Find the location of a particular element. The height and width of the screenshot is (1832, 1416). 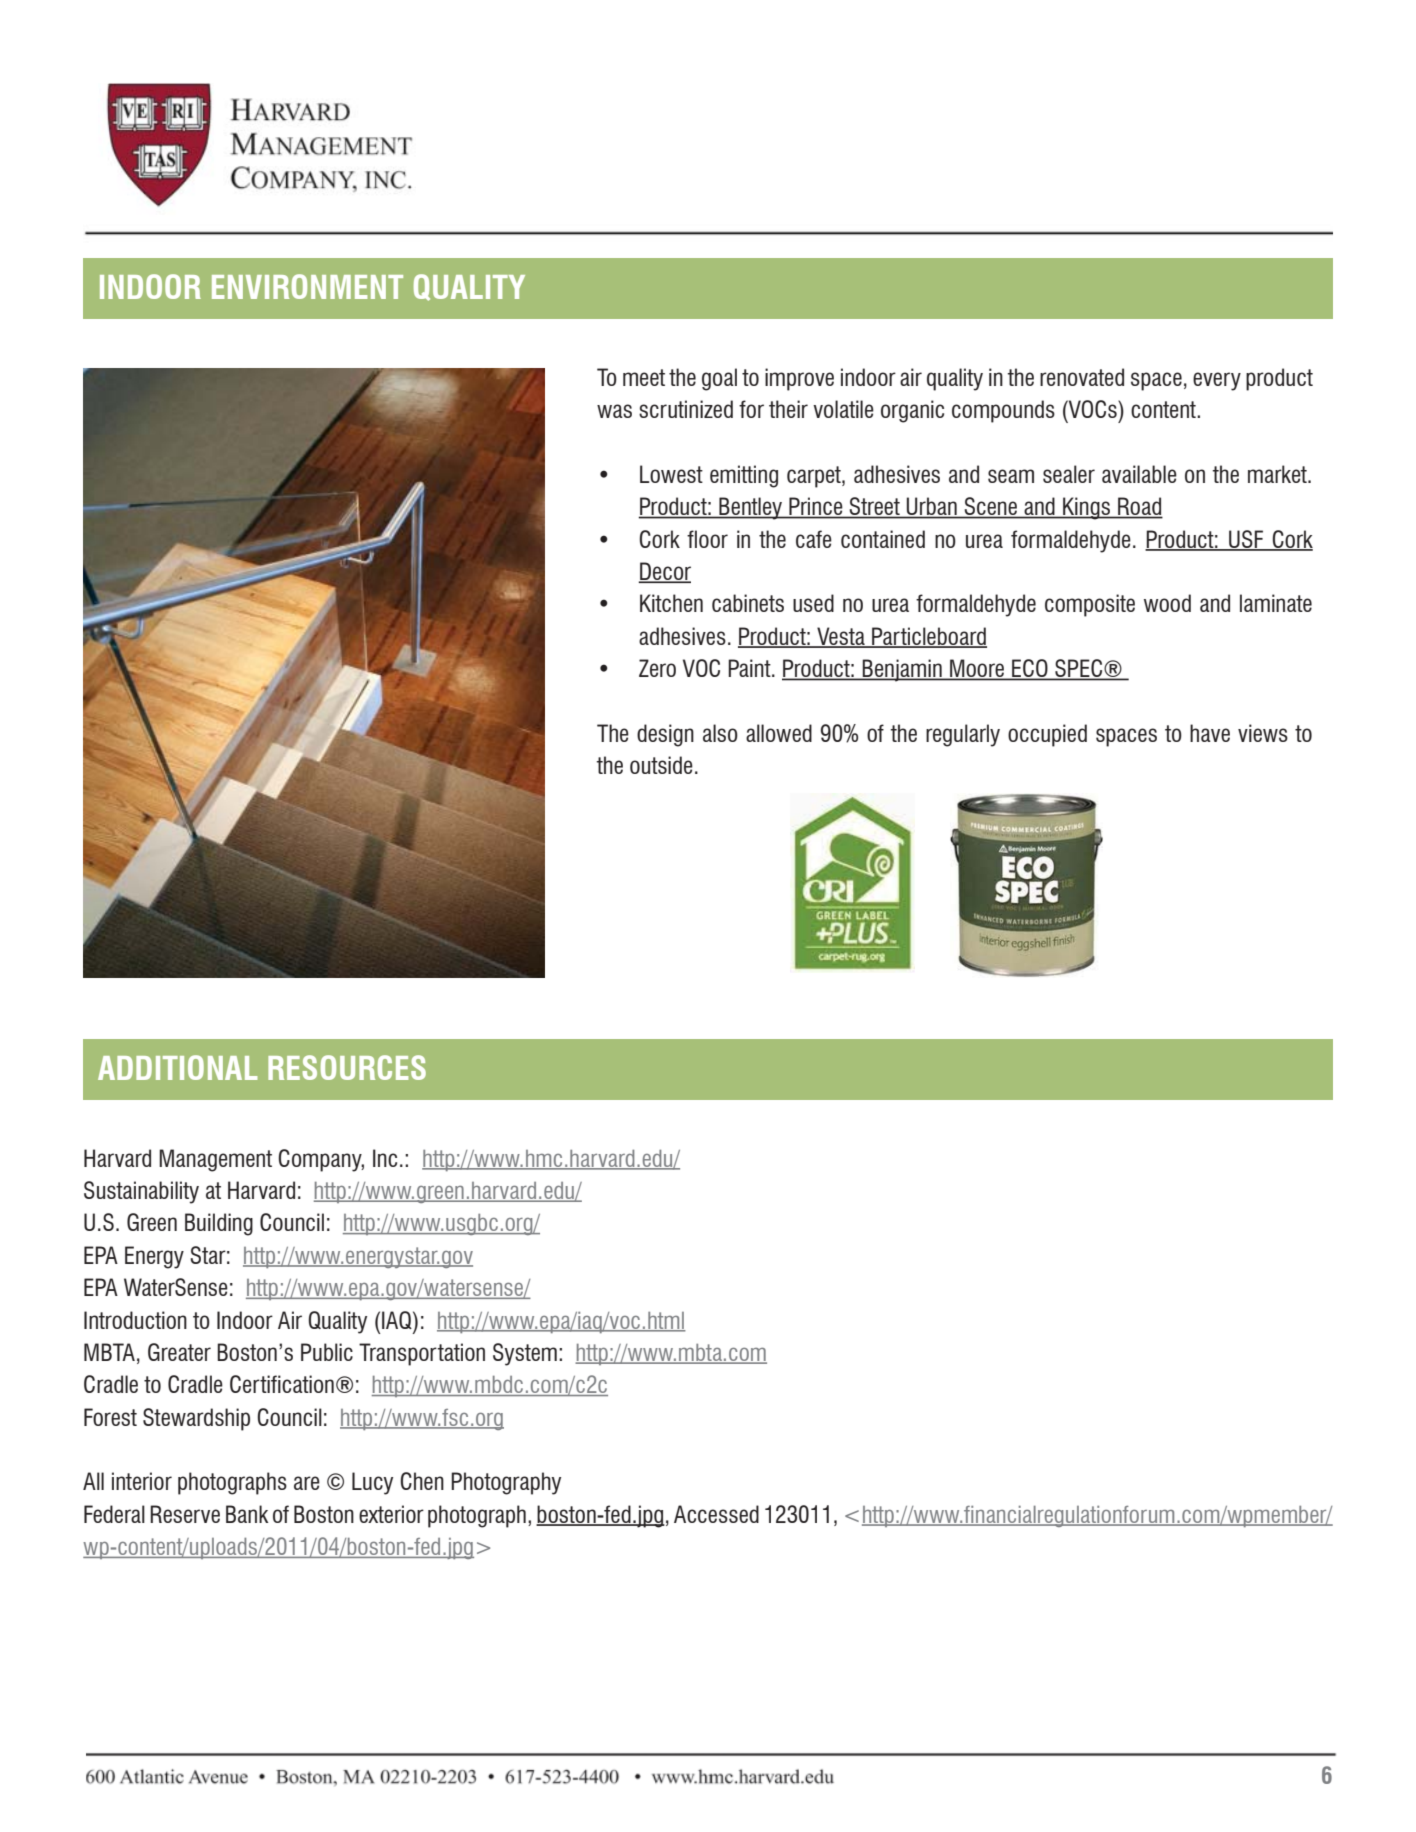

Accessed is located at coordinates (716, 1514).
